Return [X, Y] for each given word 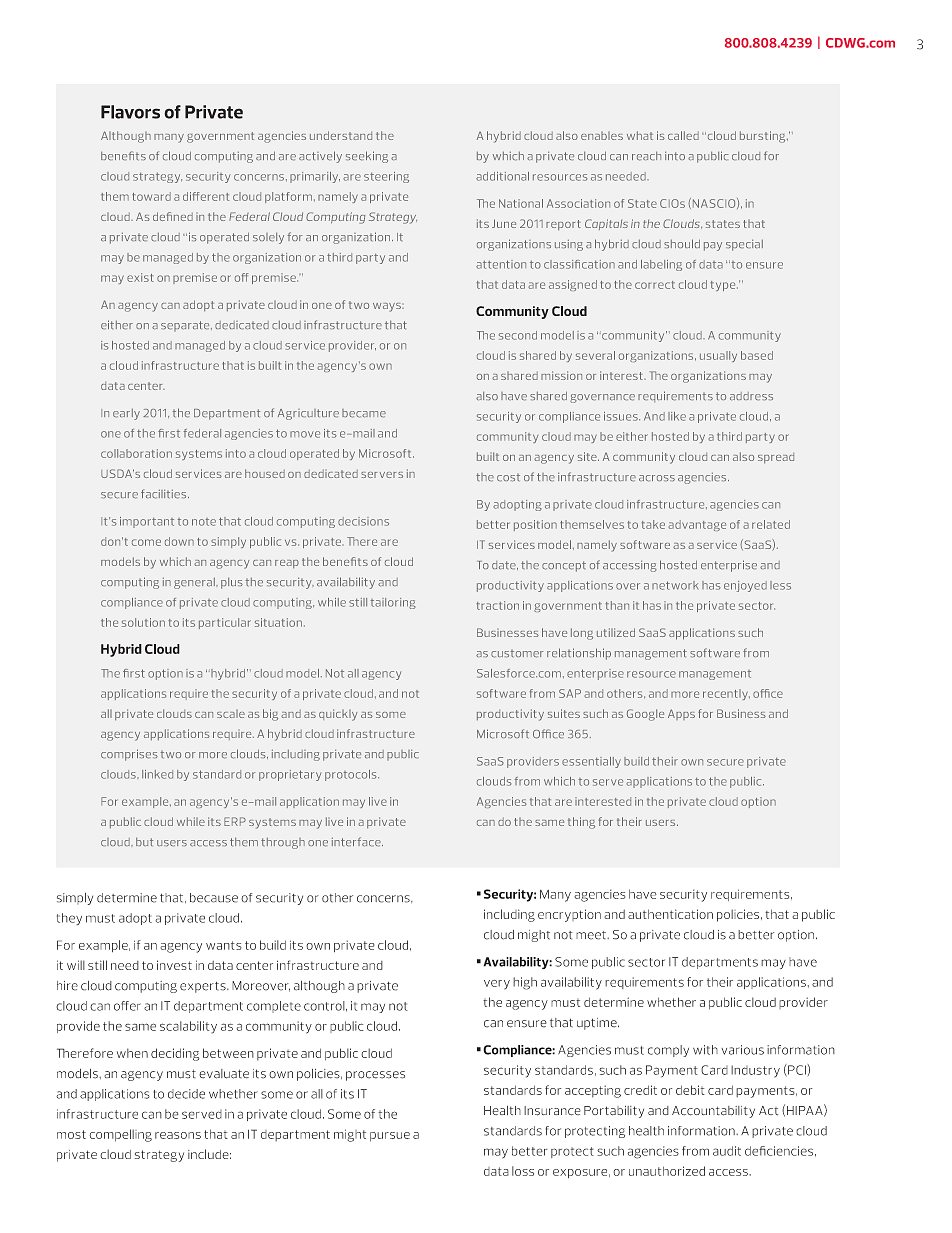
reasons [178, 1135]
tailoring [393, 603]
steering [386, 177]
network [675, 585]
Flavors [130, 112]
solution [143, 622]
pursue [390, 1137]
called [683, 135]
